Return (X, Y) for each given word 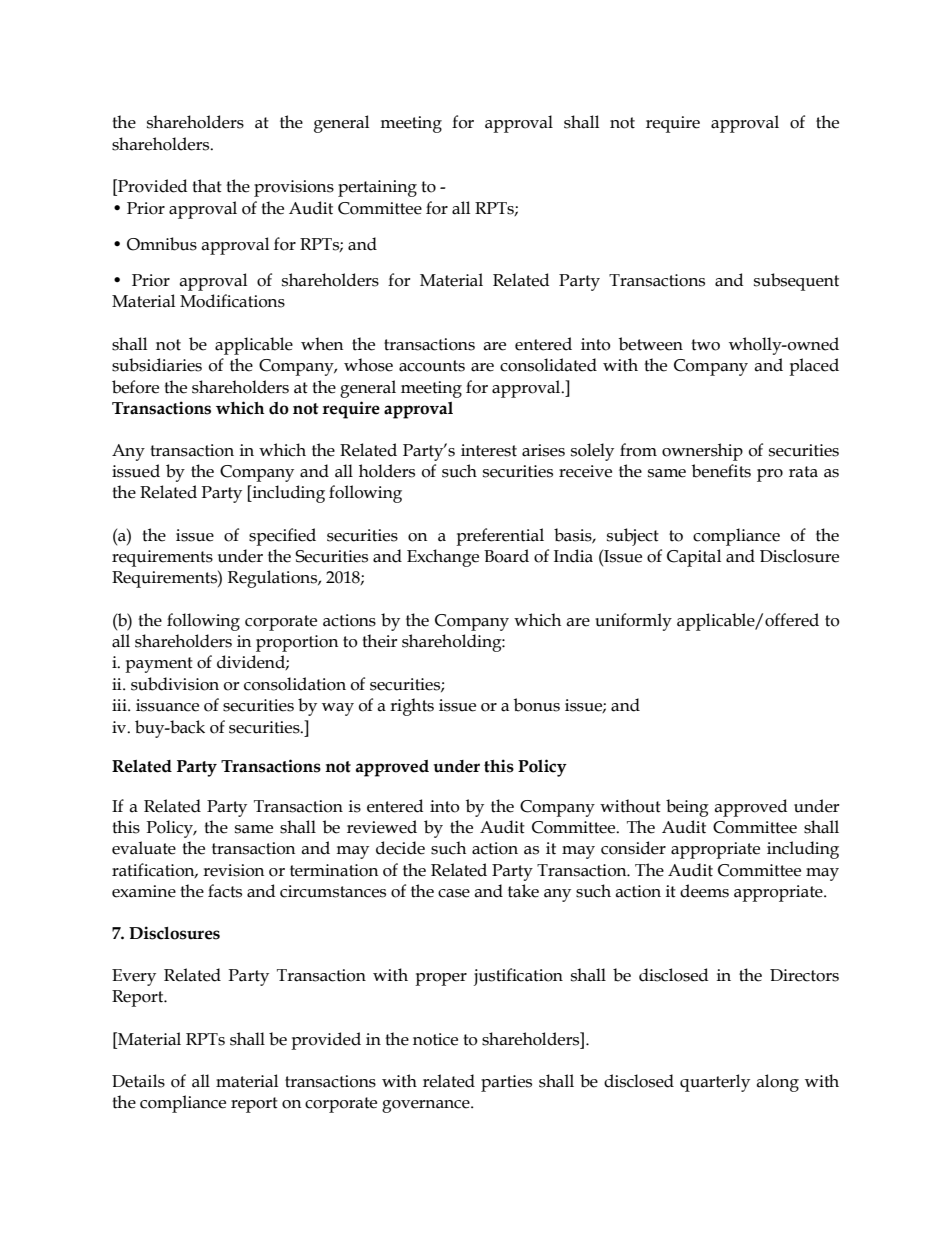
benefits (721, 471)
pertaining (377, 188)
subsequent (796, 282)
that (207, 186)
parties (506, 1083)
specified (282, 537)
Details (138, 1081)
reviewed (382, 827)
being (687, 808)
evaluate (144, 848)
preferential (500, 537)
